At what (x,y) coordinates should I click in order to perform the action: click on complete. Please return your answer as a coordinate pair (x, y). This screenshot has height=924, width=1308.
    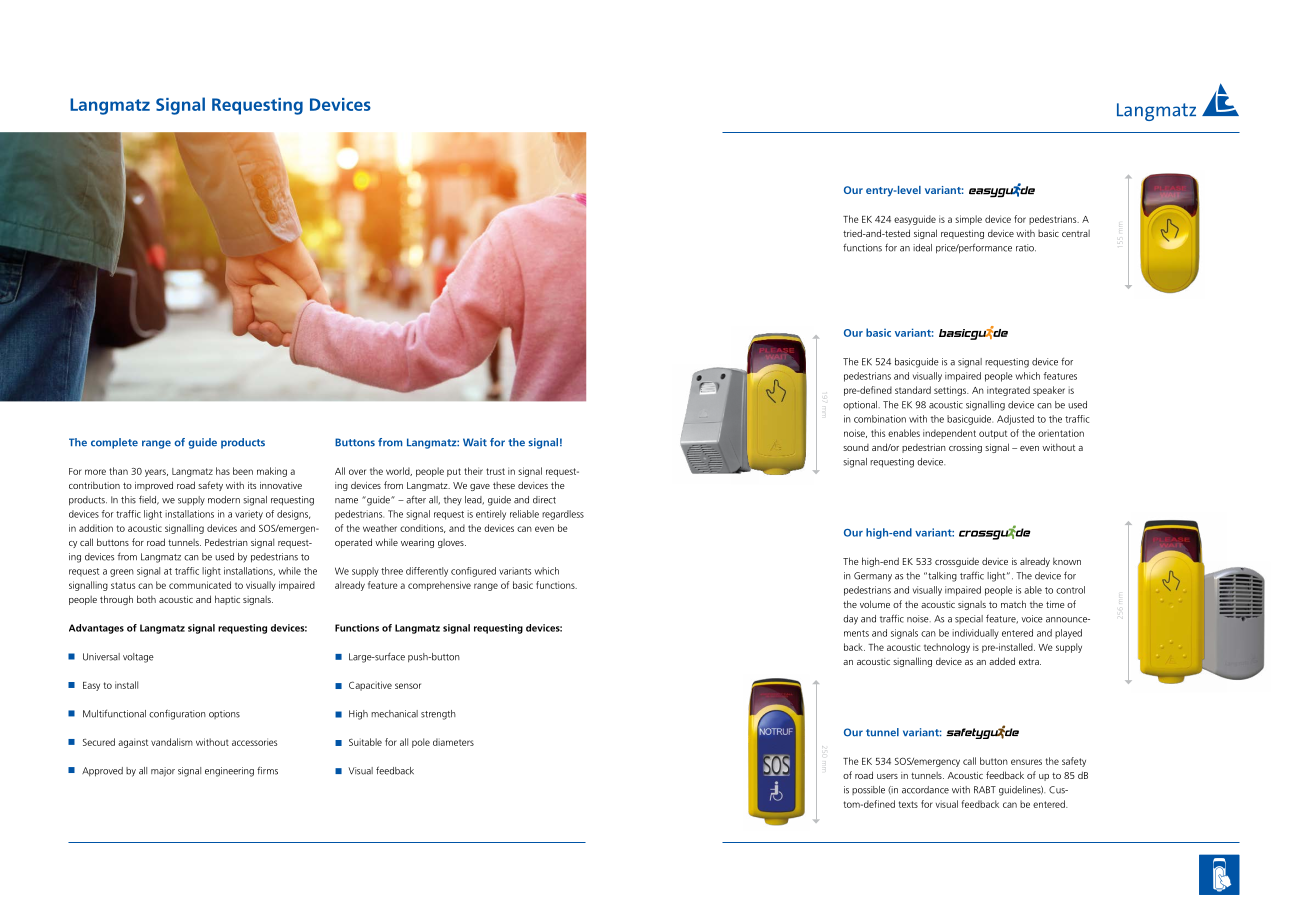
    Looking at the image, I should click on (114, 443).
